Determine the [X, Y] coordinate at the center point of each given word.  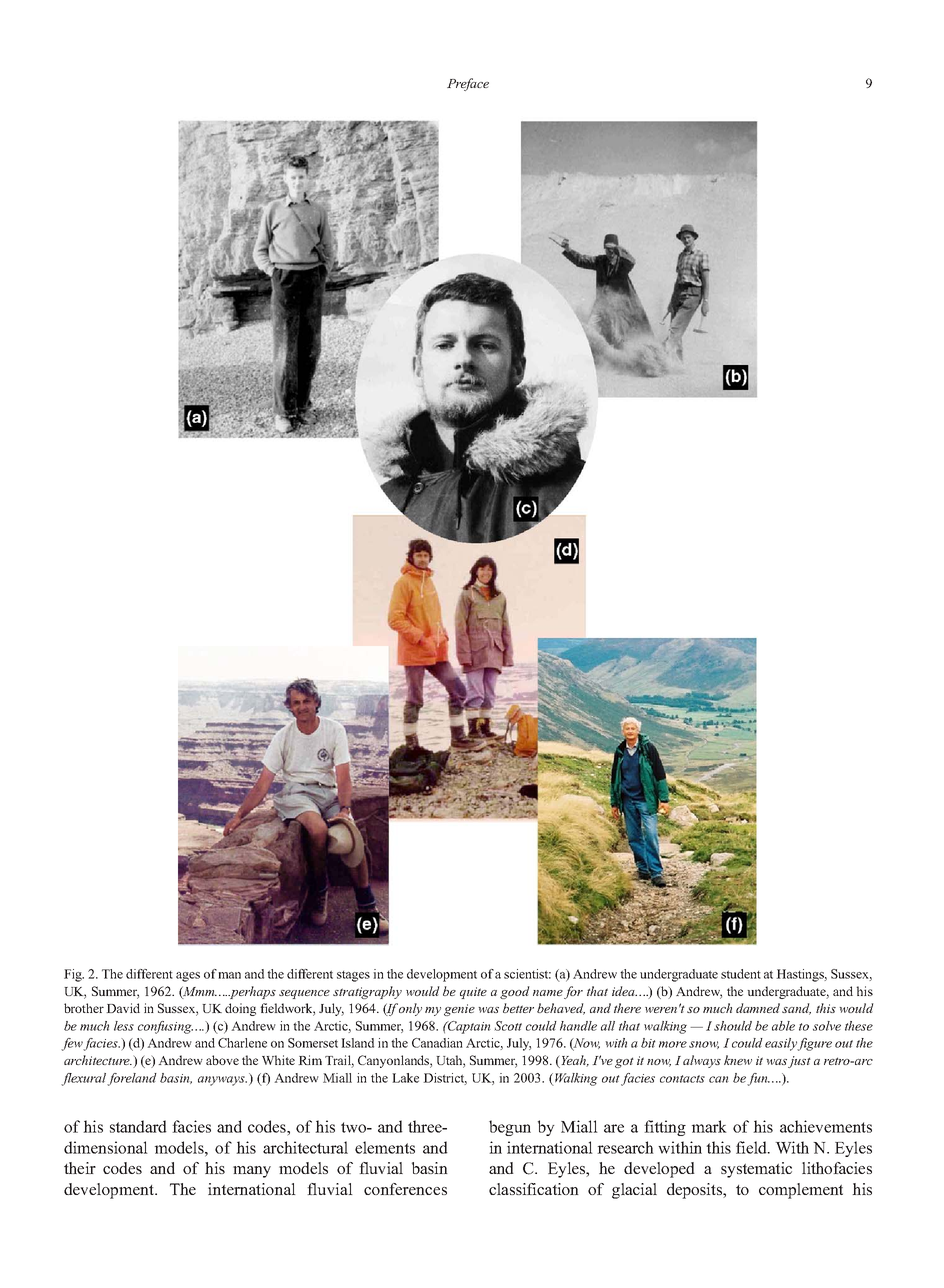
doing [240, 1009]
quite [473, 993]
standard [138, 1126]
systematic [756, 1170]
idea [624, 991]
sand [796, 1009]
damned [758, 1008]
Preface [468, 84]
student [741, 974]
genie [459, 1010]
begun [510, 1128]
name [548, 993]
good [515, 992]
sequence [304, 994]
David [123, 1008]
